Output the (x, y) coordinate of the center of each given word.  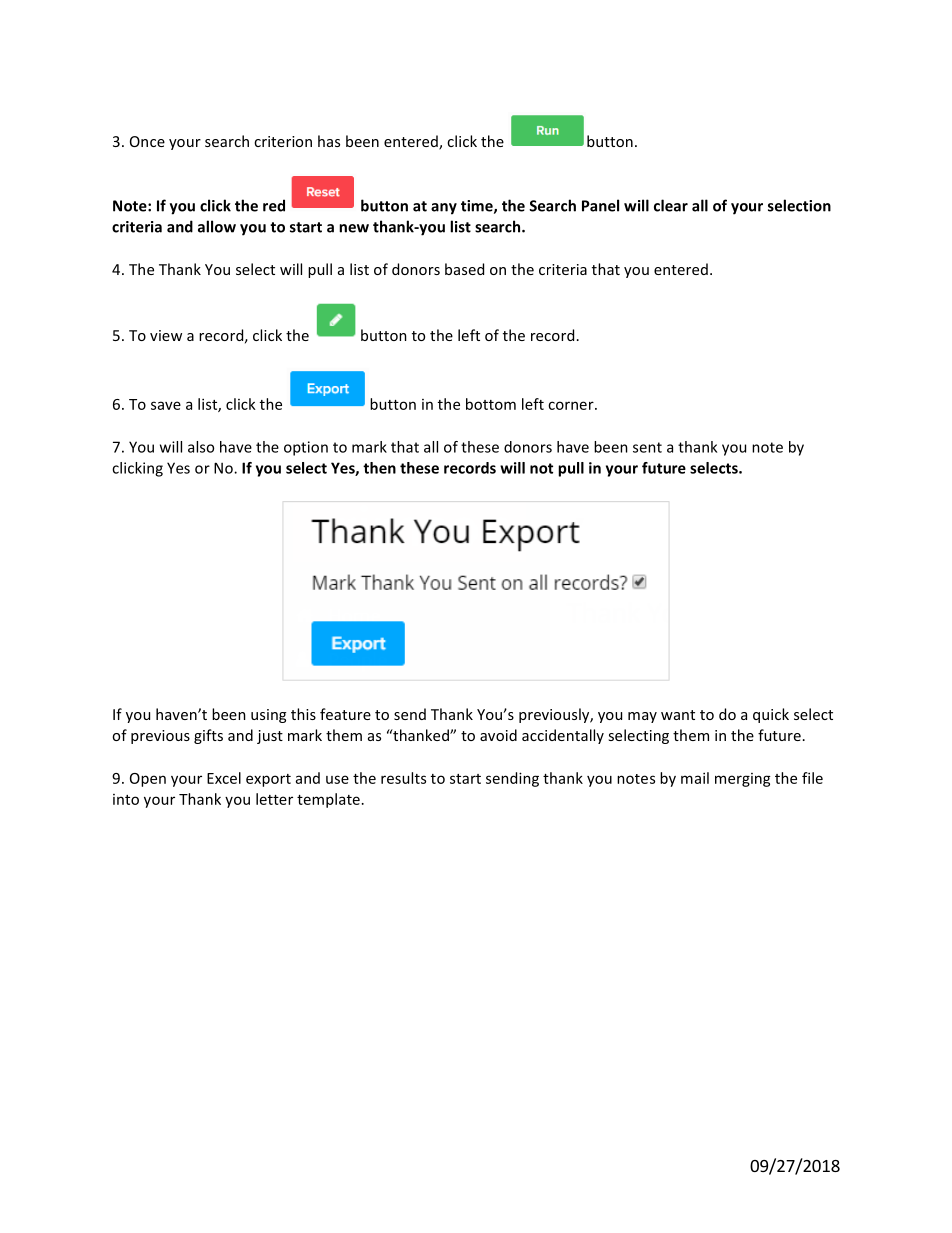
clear (671, 205)
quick (771, 715)
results (403, 778)
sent (647, 447)
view (166, 335)
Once (147, 141)
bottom (491, 404)
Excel (224, 778)
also (201, 447)
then (379, 468)
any (444, 209)
